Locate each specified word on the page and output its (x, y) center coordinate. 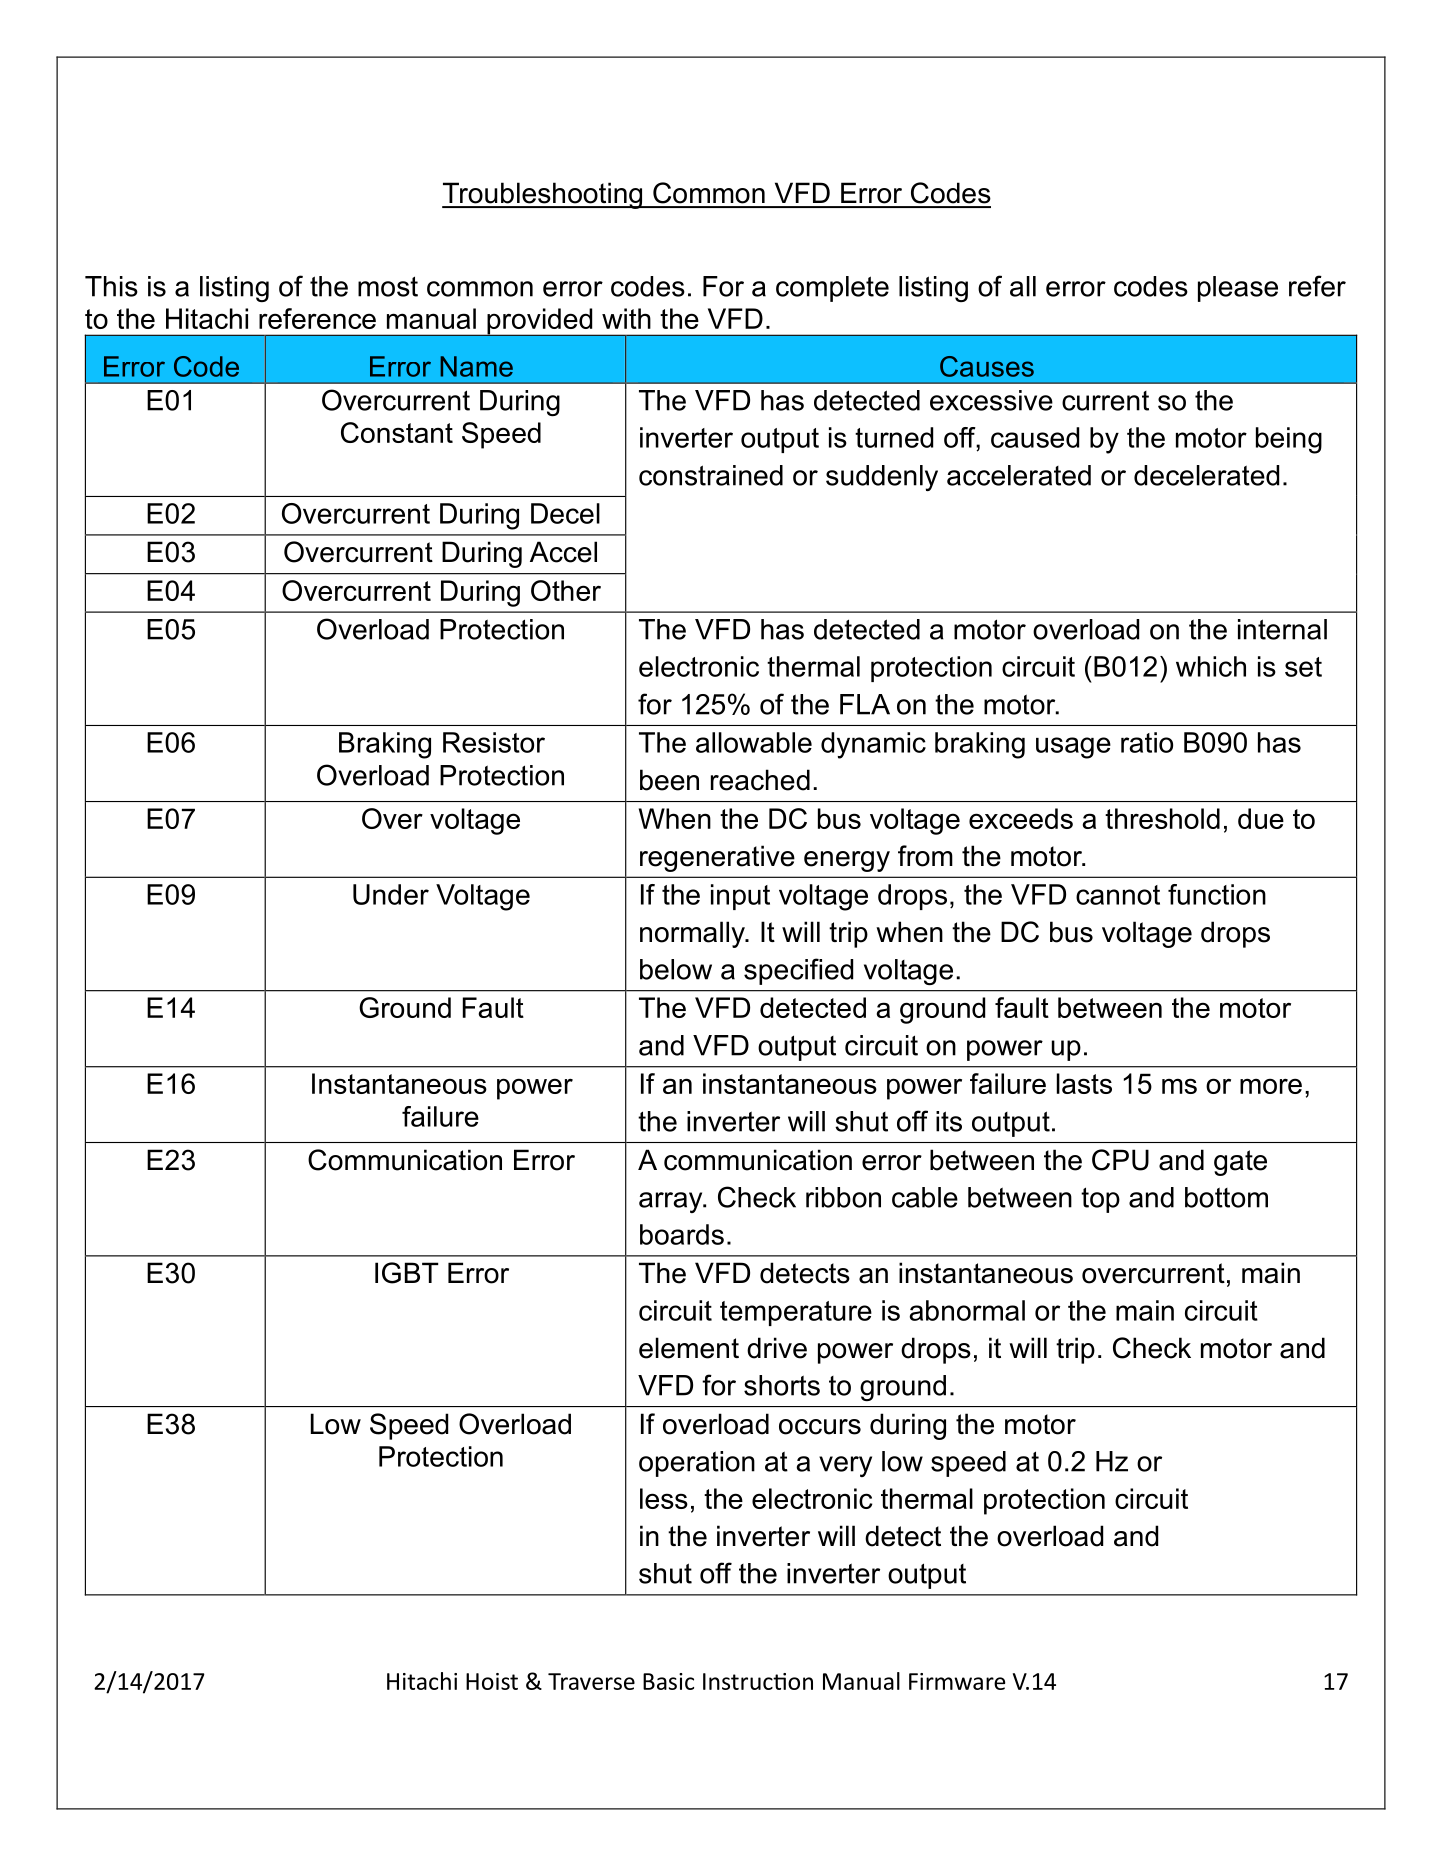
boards (682, 1234)
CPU (1120, 1160)
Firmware (957, 1681)
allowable (754, 742)
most (388, 286)
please (1238, 289)
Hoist (492, 1681)
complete (832, 289)
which (1211, 666)
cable (925, 1197)
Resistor (494, 742)
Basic (668, 1681)
